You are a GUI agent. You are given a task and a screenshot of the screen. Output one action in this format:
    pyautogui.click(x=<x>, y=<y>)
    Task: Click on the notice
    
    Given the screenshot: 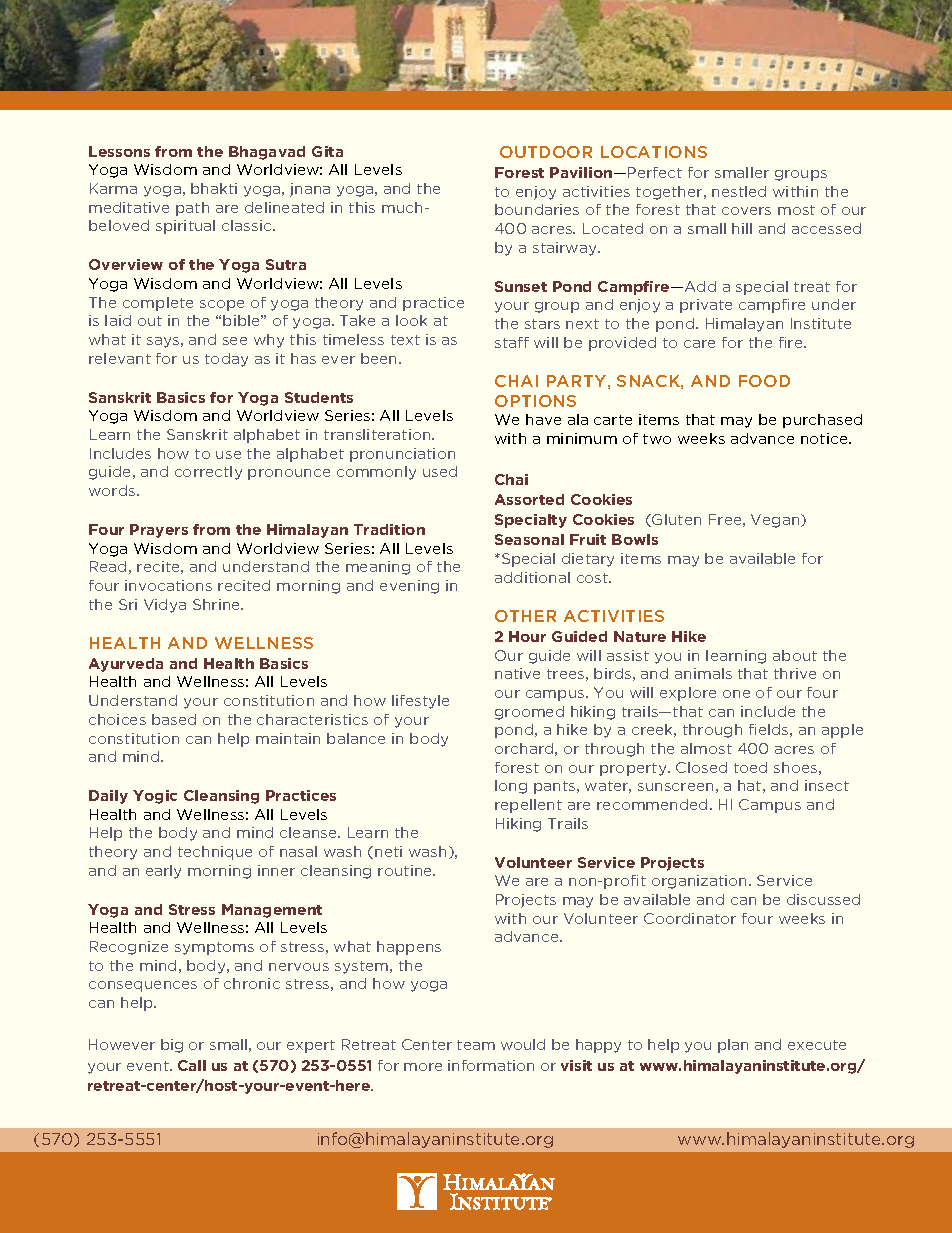 What is the action you would take?
    pyautogui.click(x=825, y=438)
